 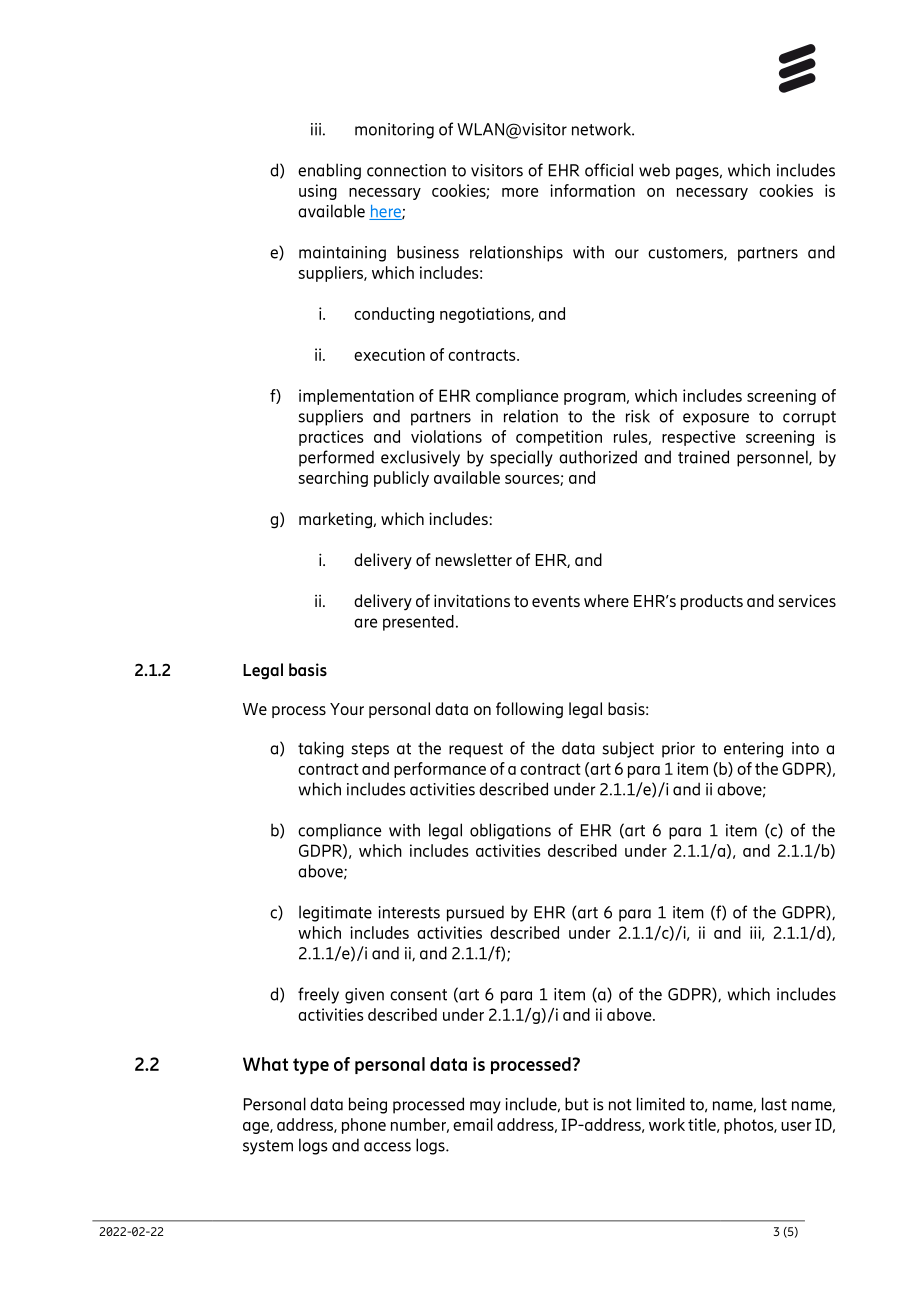 I want to click on but, so click(x=577, y=1104).
